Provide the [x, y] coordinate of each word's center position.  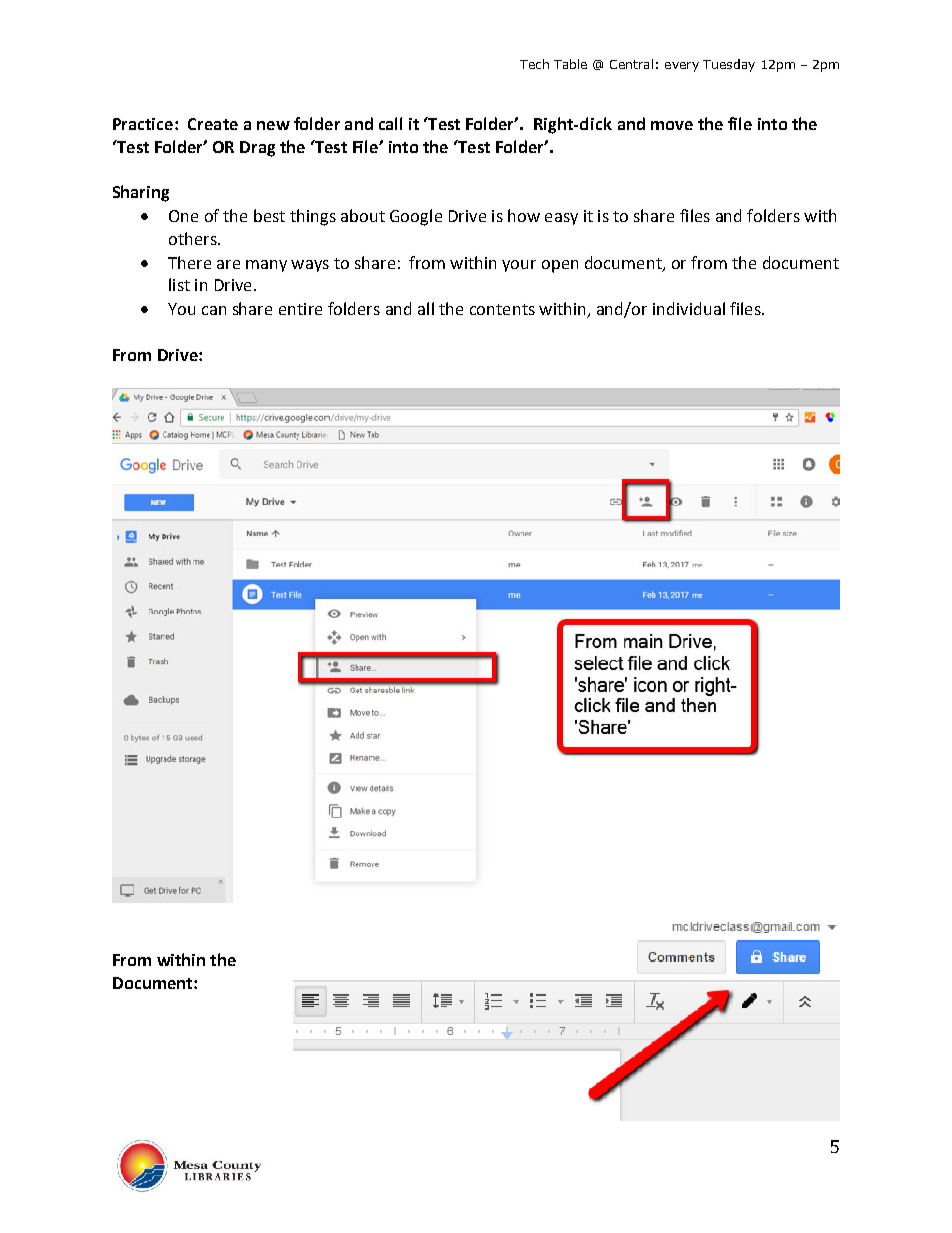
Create [213, 124]
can [214, 310]
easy [561, 219]
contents [502, 309]
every [682, 67]
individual [689, 308]
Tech [534, 64]
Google [416, 217]
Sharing [141, 193]
